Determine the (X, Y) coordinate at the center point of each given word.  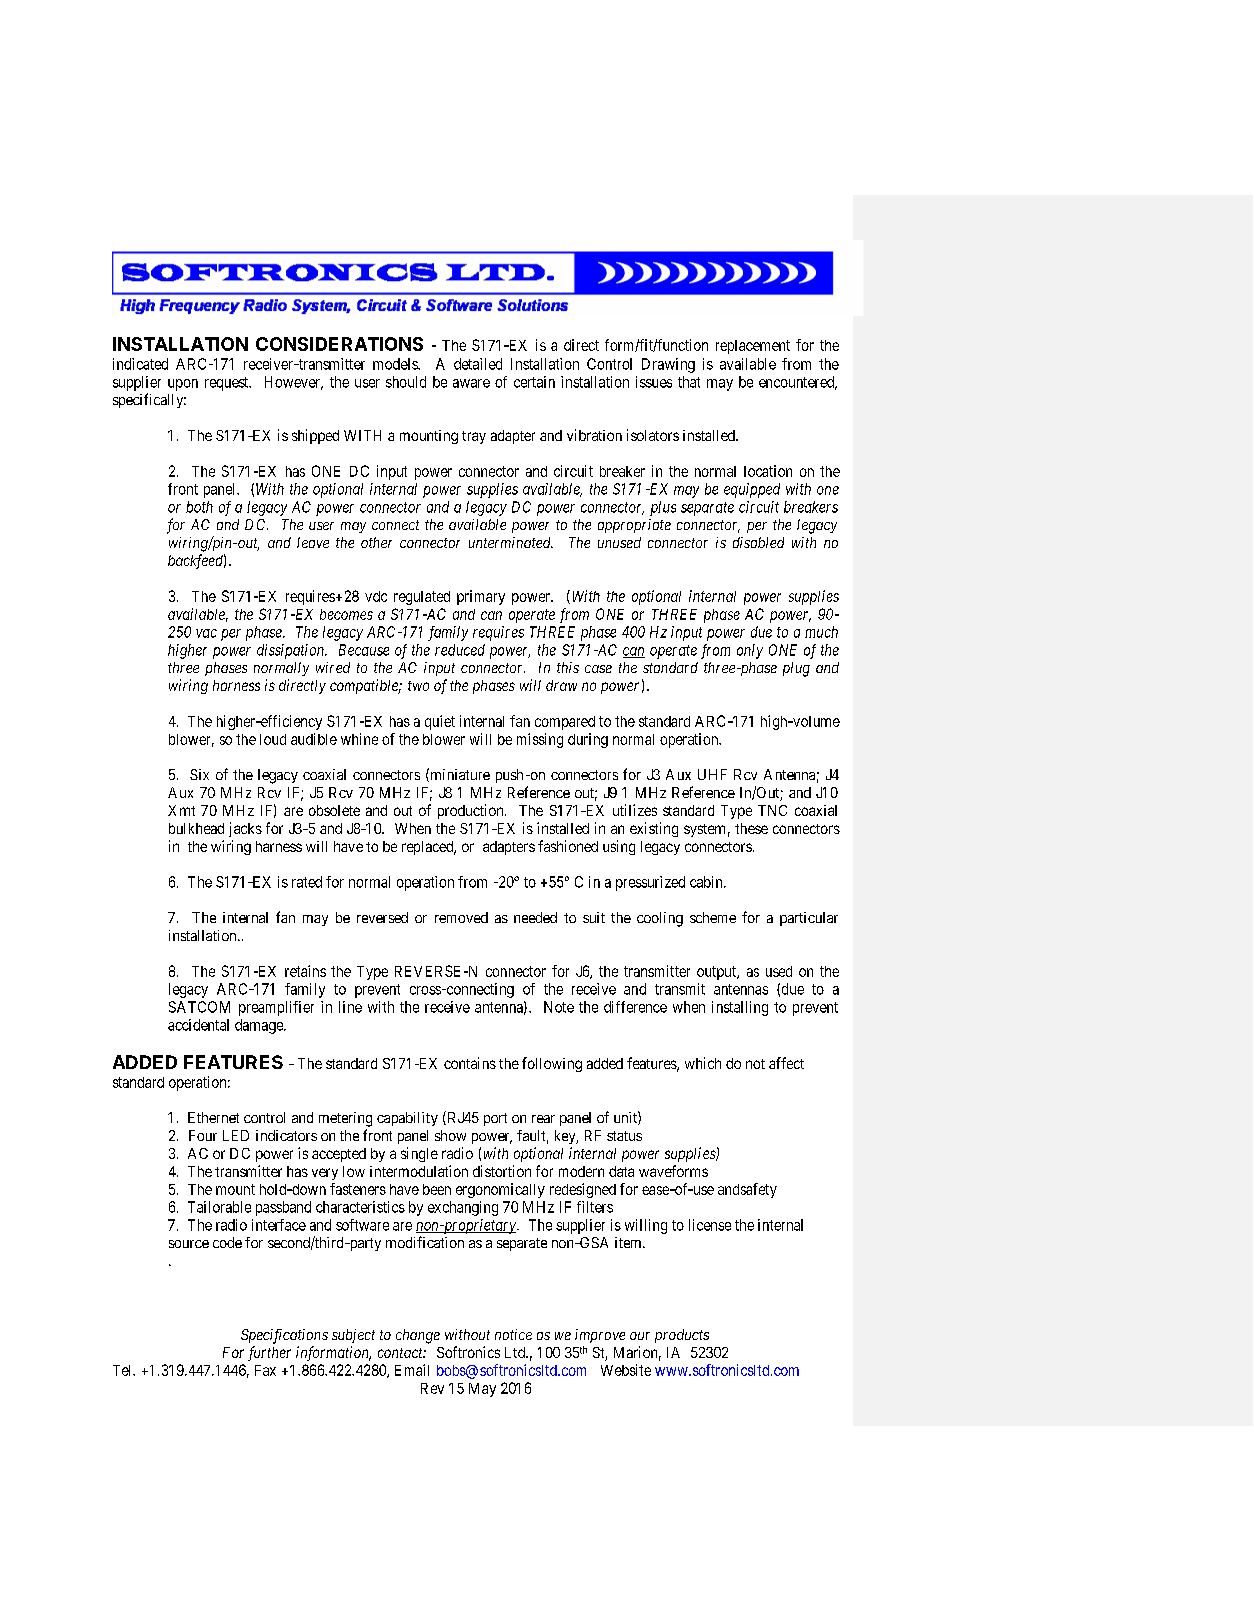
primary (481, 597)
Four (203, 1135)
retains (305, 971)
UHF (712, 774)
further (269, 1353)
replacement (753, 347)
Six (199, 774)
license (710, 1225)
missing (540, 740)
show (450, 1135)
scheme (713, 917)
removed (461, 917)
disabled (758, 542)
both (199, 507)
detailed (478, 364)
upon (183, 385)
